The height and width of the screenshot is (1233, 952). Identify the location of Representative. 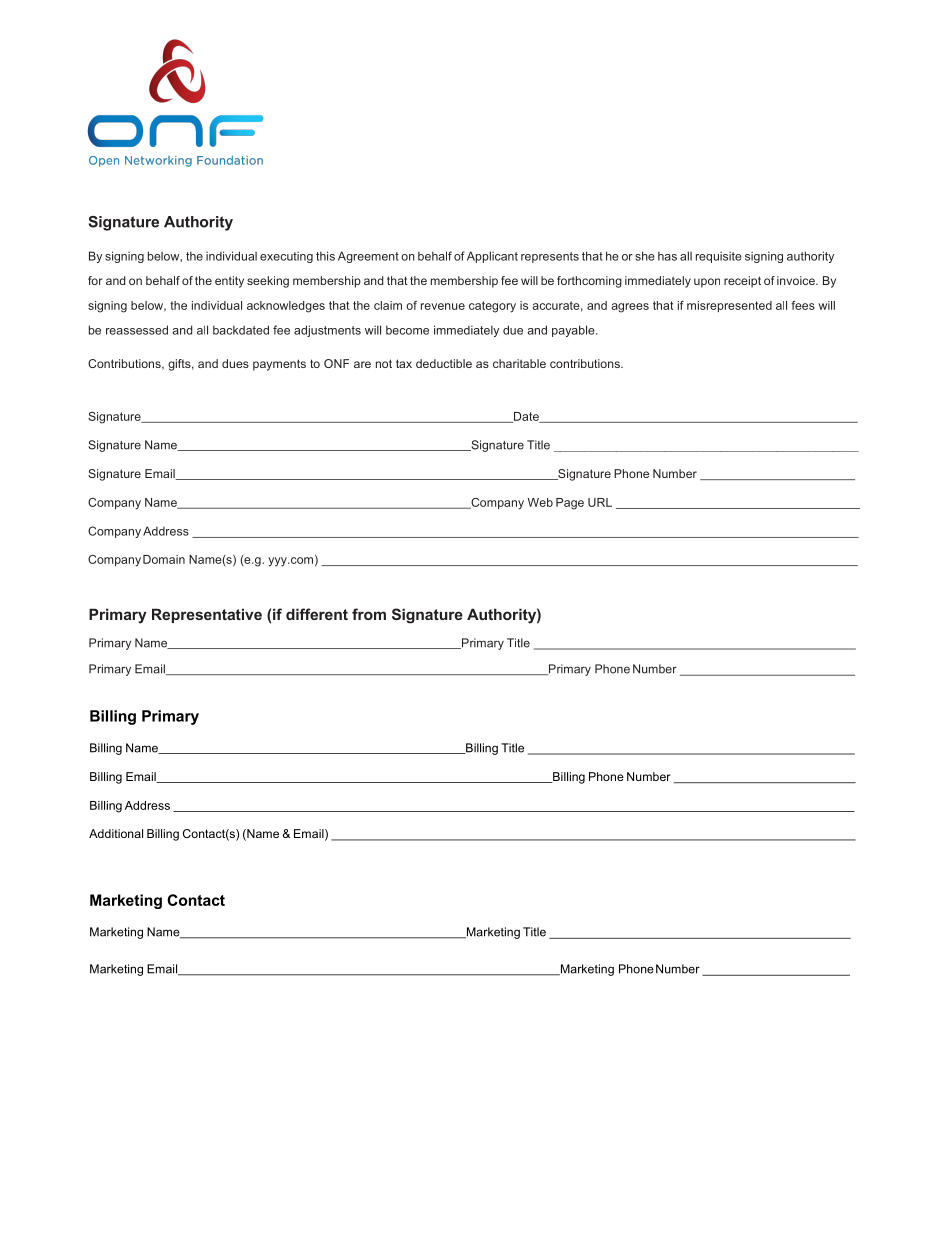
(207, 615).
